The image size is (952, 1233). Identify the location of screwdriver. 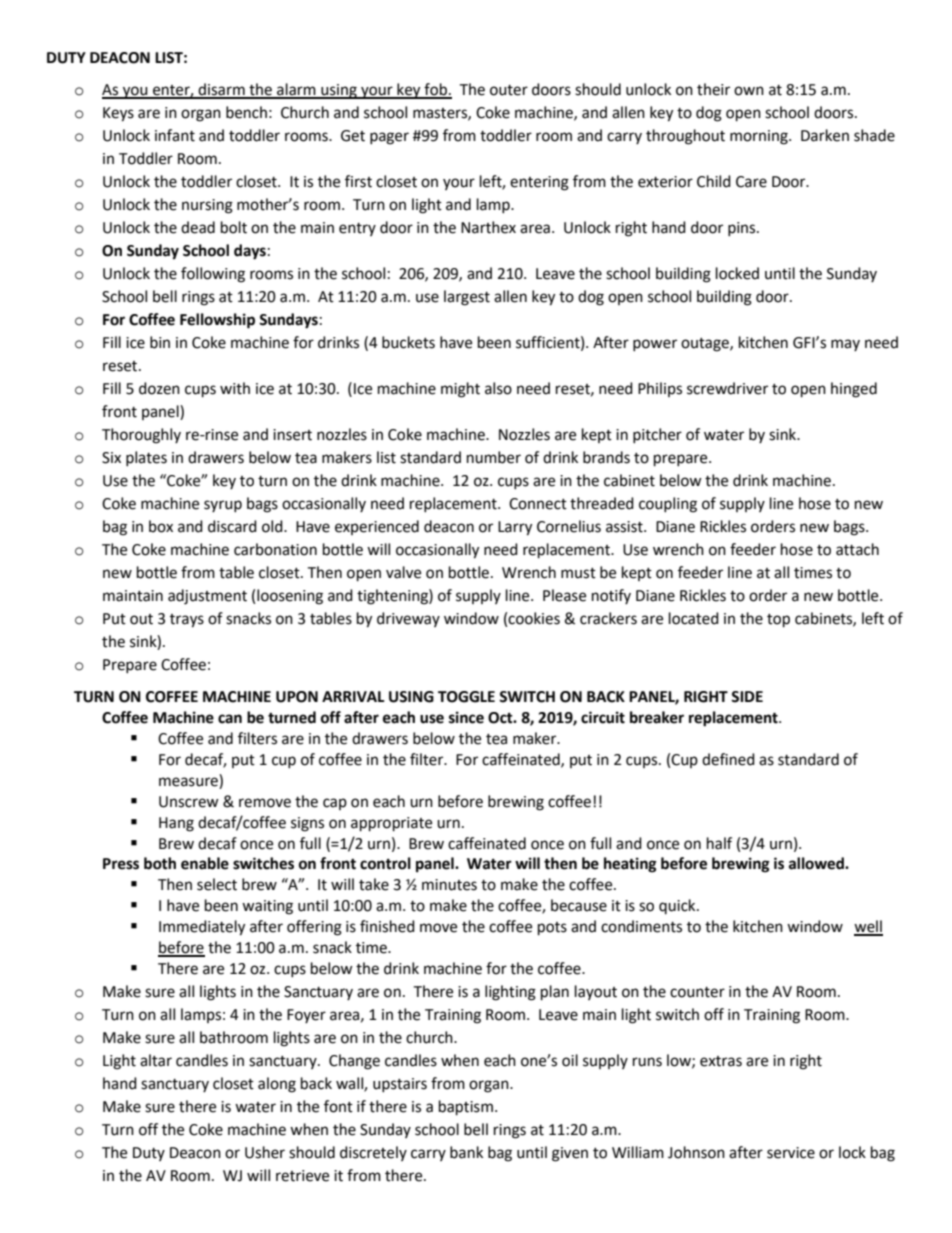
(727, 388).
